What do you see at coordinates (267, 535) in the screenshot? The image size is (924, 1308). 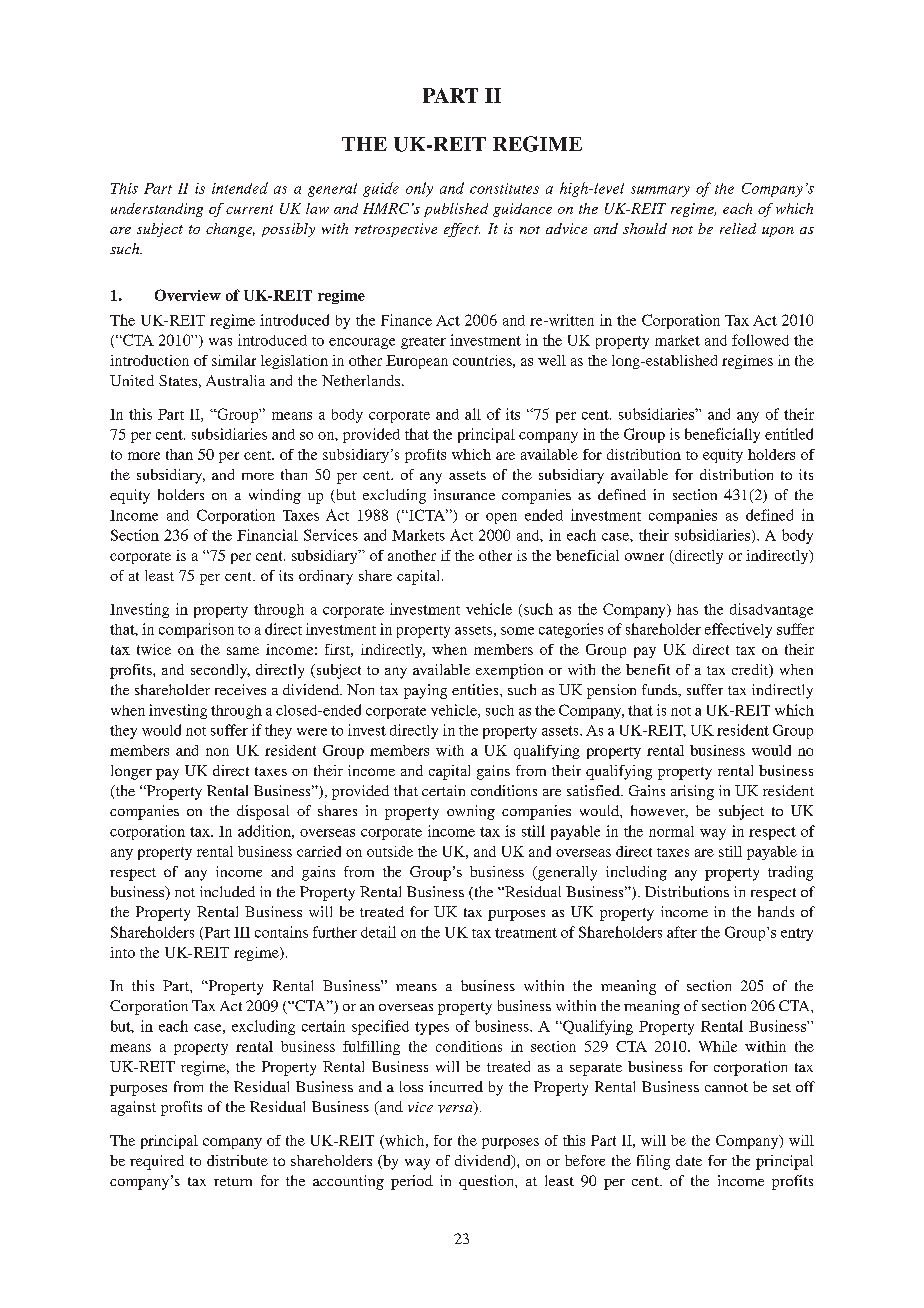 I see `Financial` at bounding box center [267, 535].
